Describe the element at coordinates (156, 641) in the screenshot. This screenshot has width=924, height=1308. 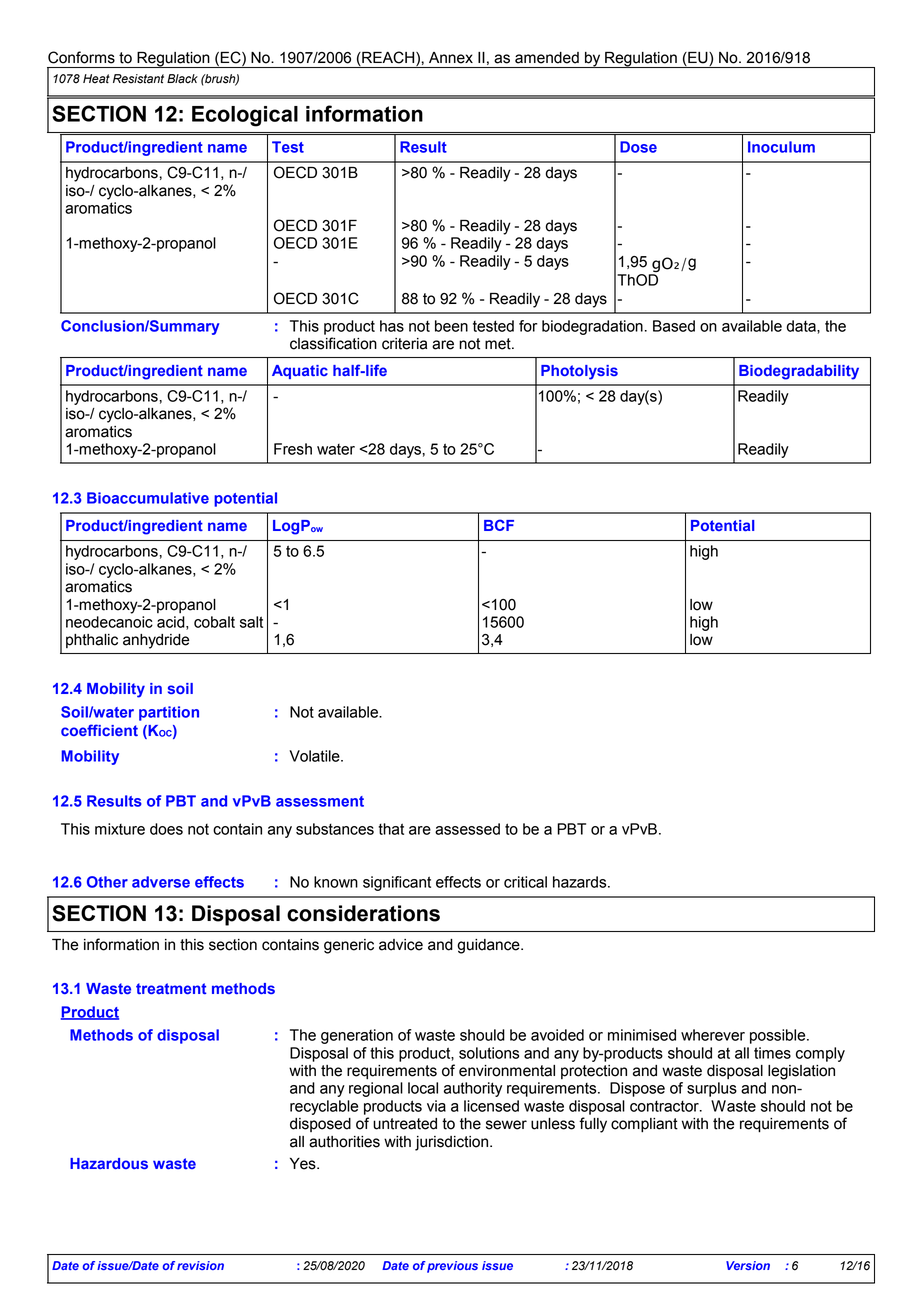
I see `anhydride` at that location.
